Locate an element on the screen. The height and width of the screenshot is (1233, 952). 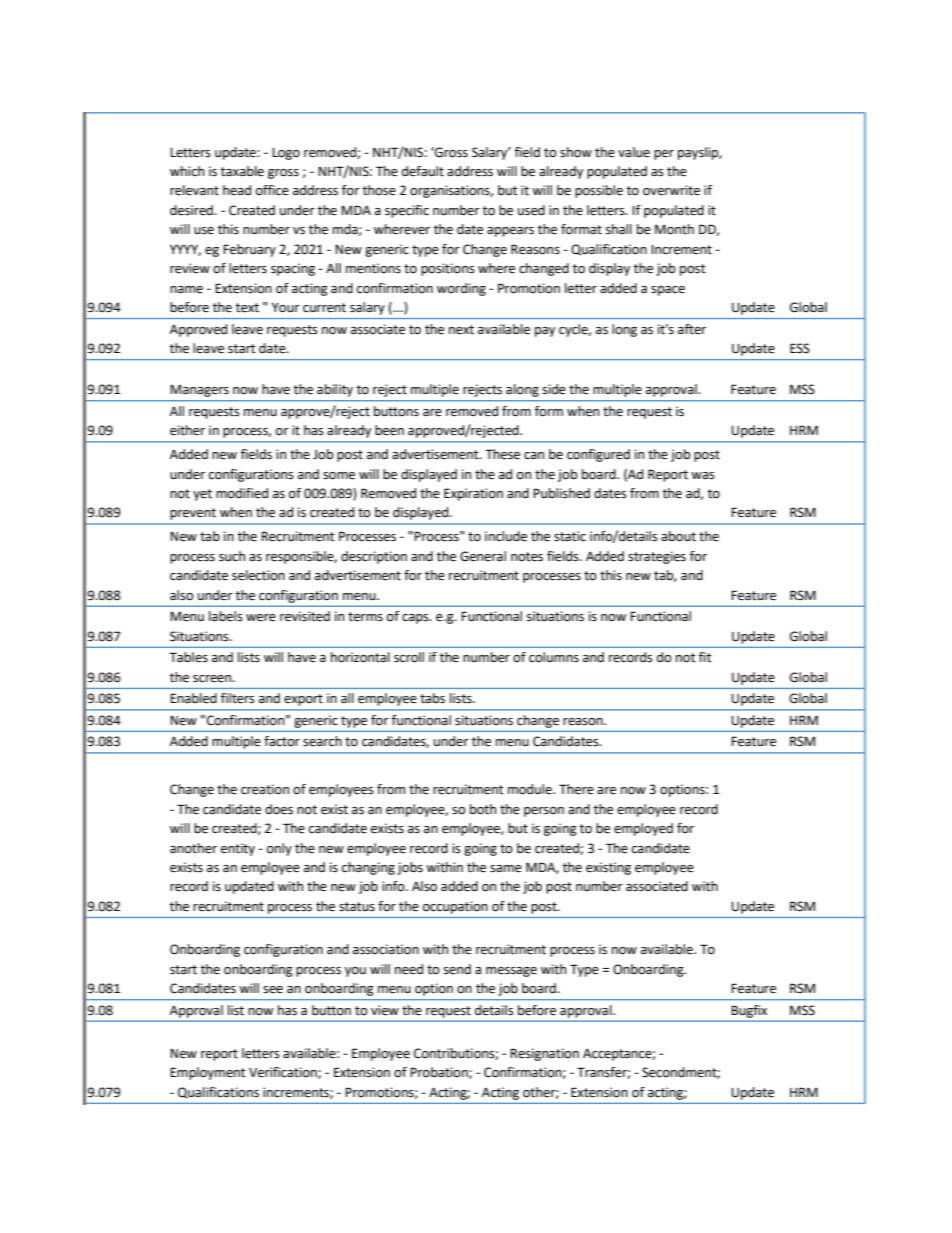
Expiration is located at coordinates (473, 494).
